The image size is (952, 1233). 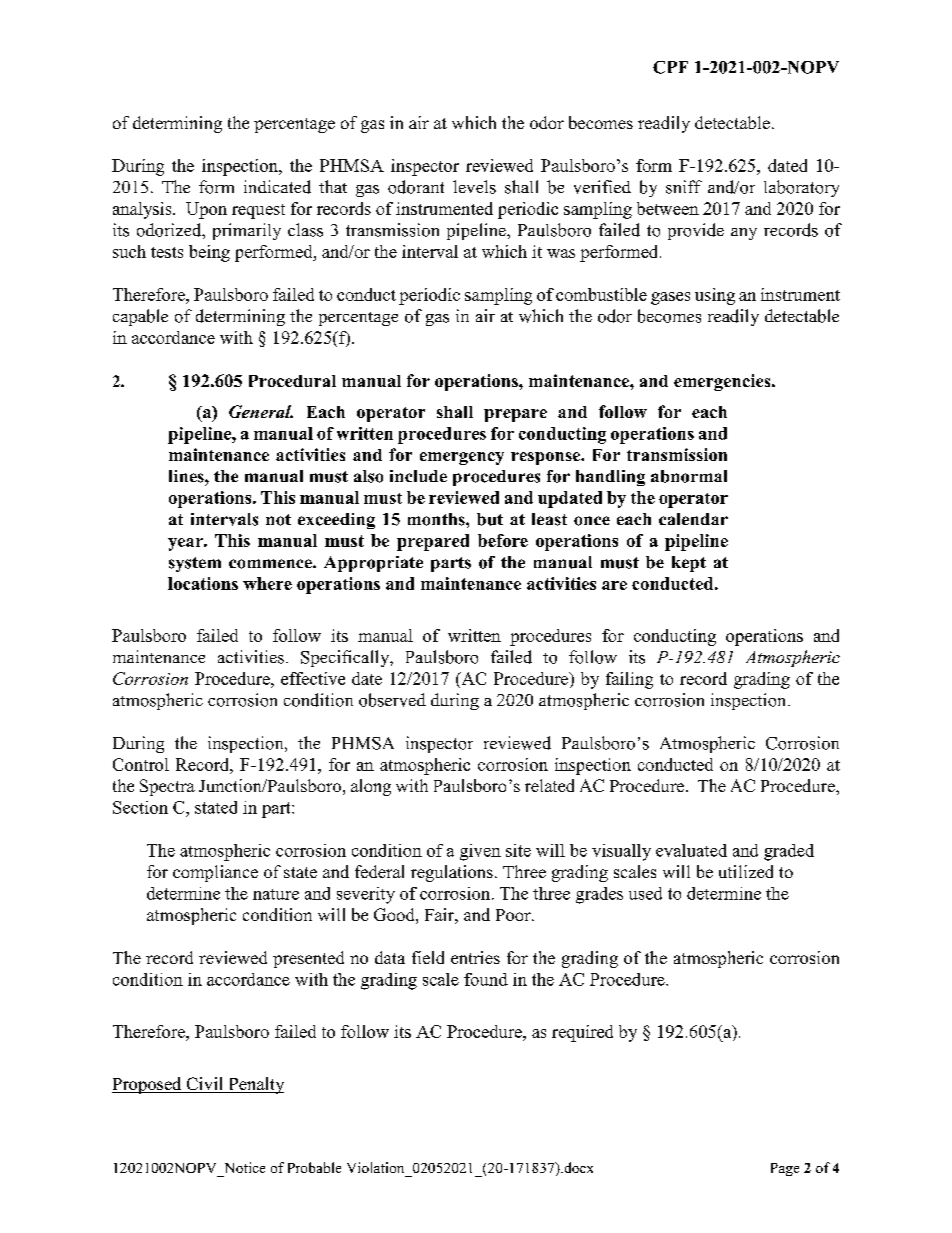 What do you see at coordinates (206, 210) in the screenshot?
I see `Upon` at bounding box center [206, 210].
